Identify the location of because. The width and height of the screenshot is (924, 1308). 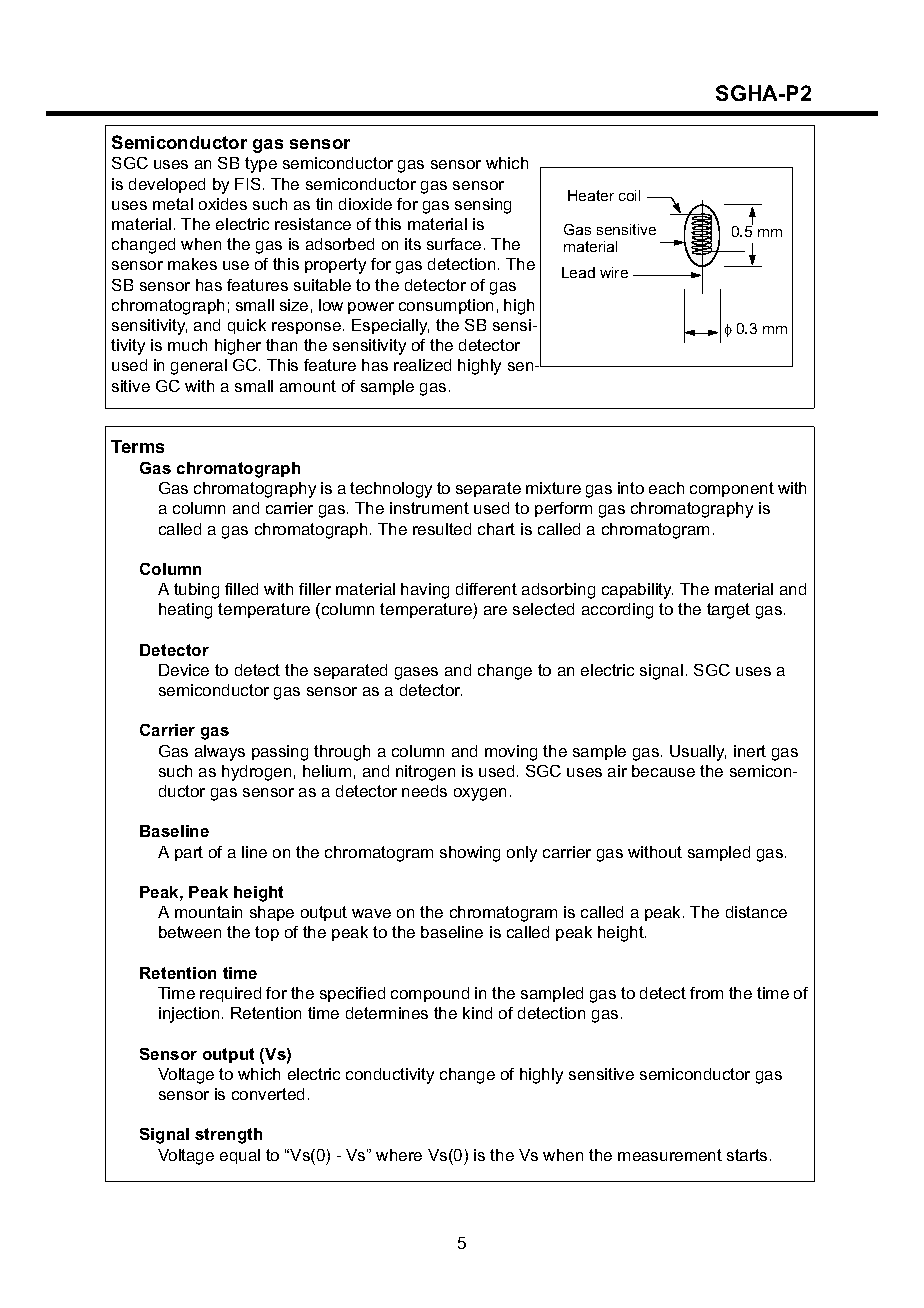
(663, 771).
